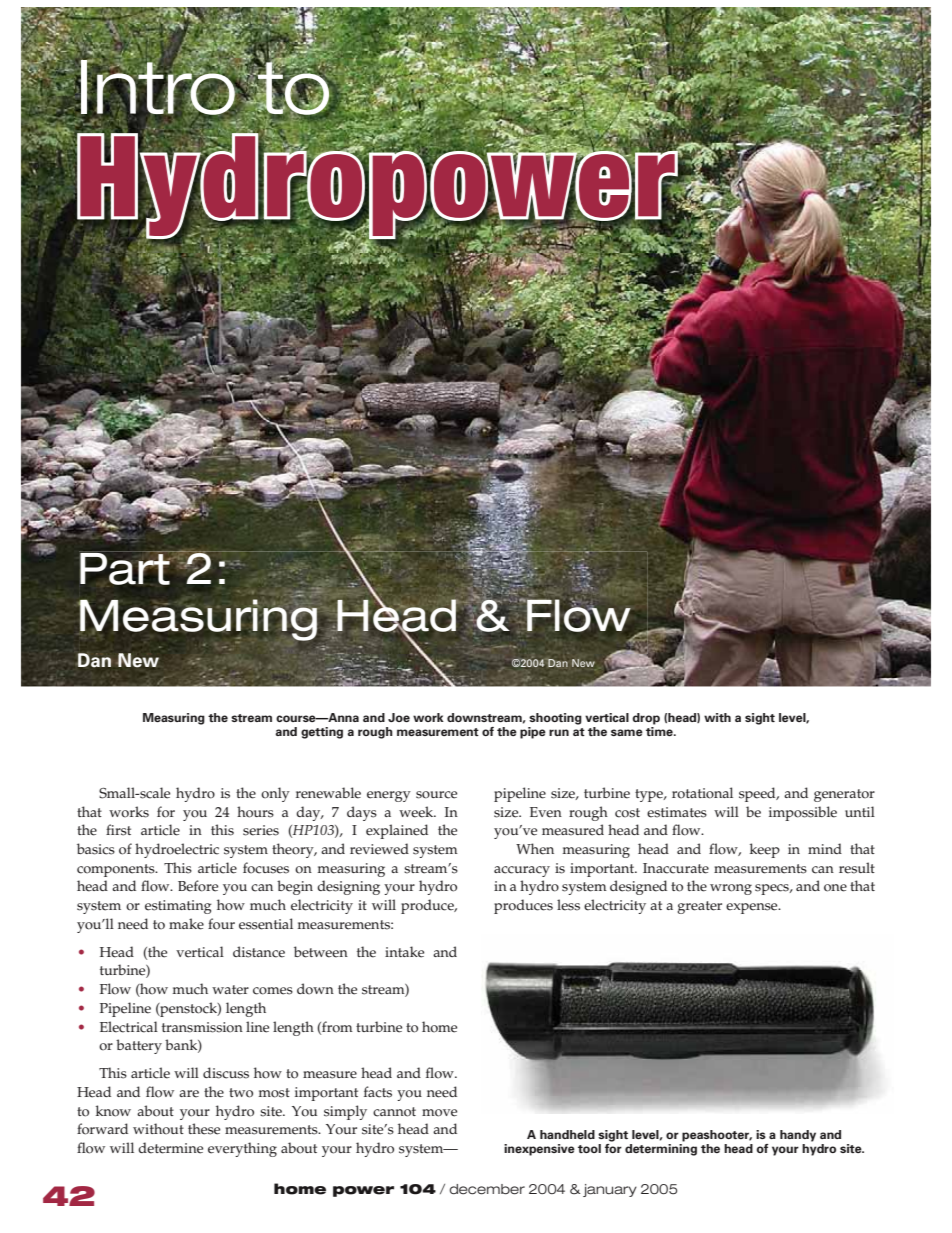 The width and height of the page is (952, 1233). I want to click on SOURCE, so click(436, 795).
